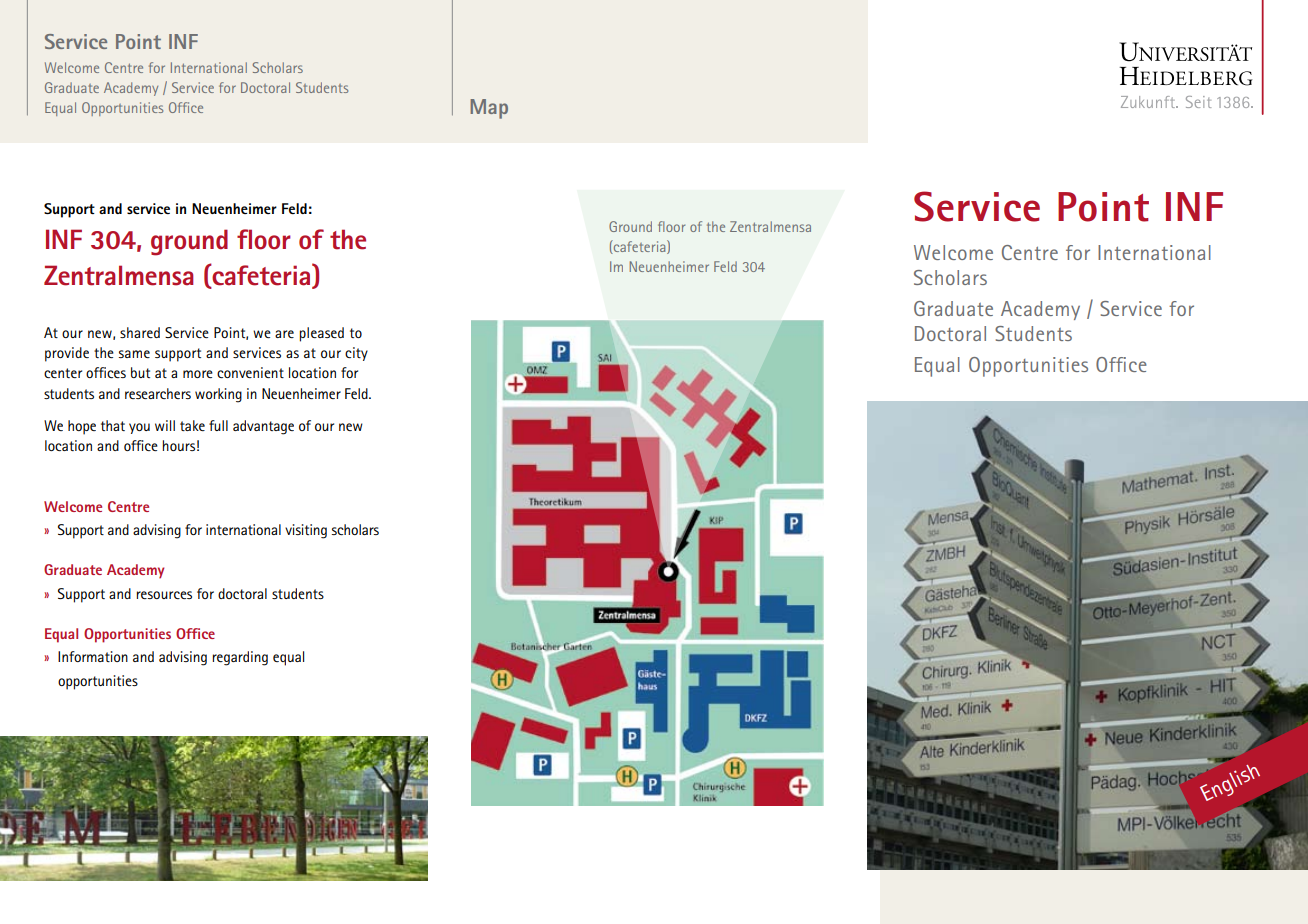 Image resolution: width=1308 pixels, height=924 pixels. What do you see at coordinates (321, 334) in the screenshot?
I see `pleased` at bounding box center [321, 334].
